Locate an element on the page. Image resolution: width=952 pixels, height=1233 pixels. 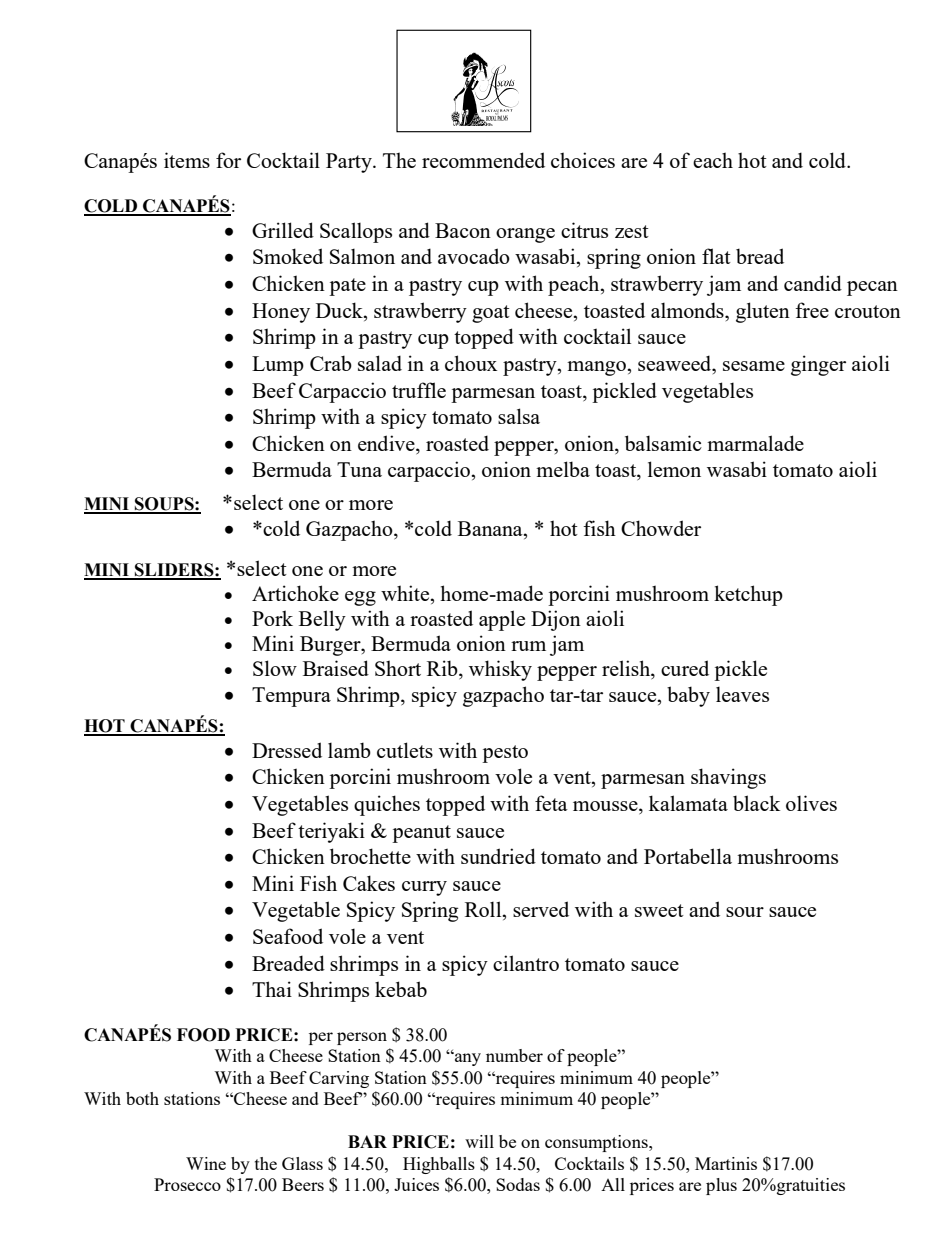
flat is located at coordinates (716, 256).
